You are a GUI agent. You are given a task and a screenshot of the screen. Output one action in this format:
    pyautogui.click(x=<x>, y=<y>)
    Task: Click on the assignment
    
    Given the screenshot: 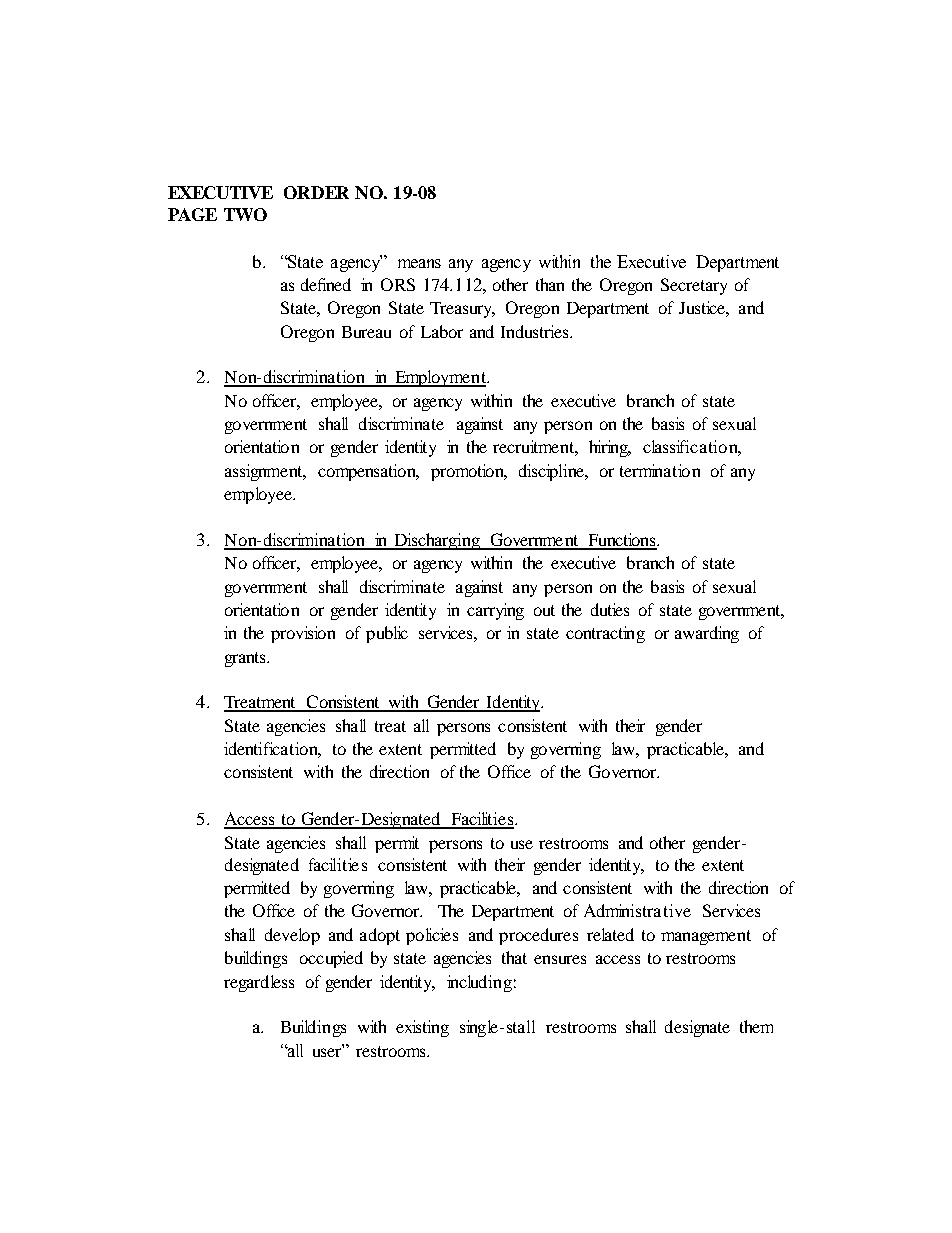 What is the action you would take?
    pyautogui.click(x=265, y=472)
